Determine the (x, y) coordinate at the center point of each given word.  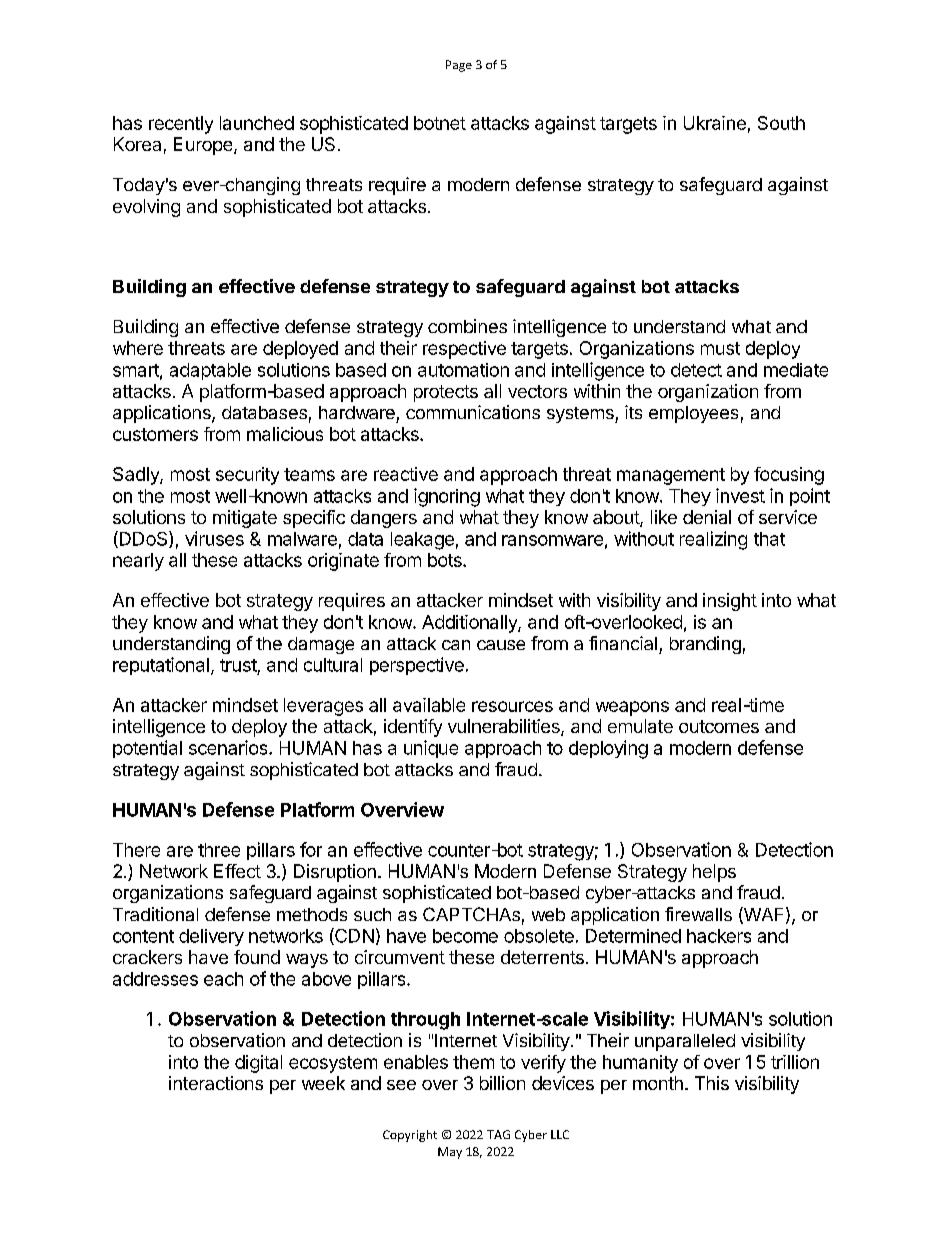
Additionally (470, 624)
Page (459, 66)
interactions (216, 1083)
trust (238, 665)
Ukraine (715, 123)
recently (181, 125)
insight (730, 602)
